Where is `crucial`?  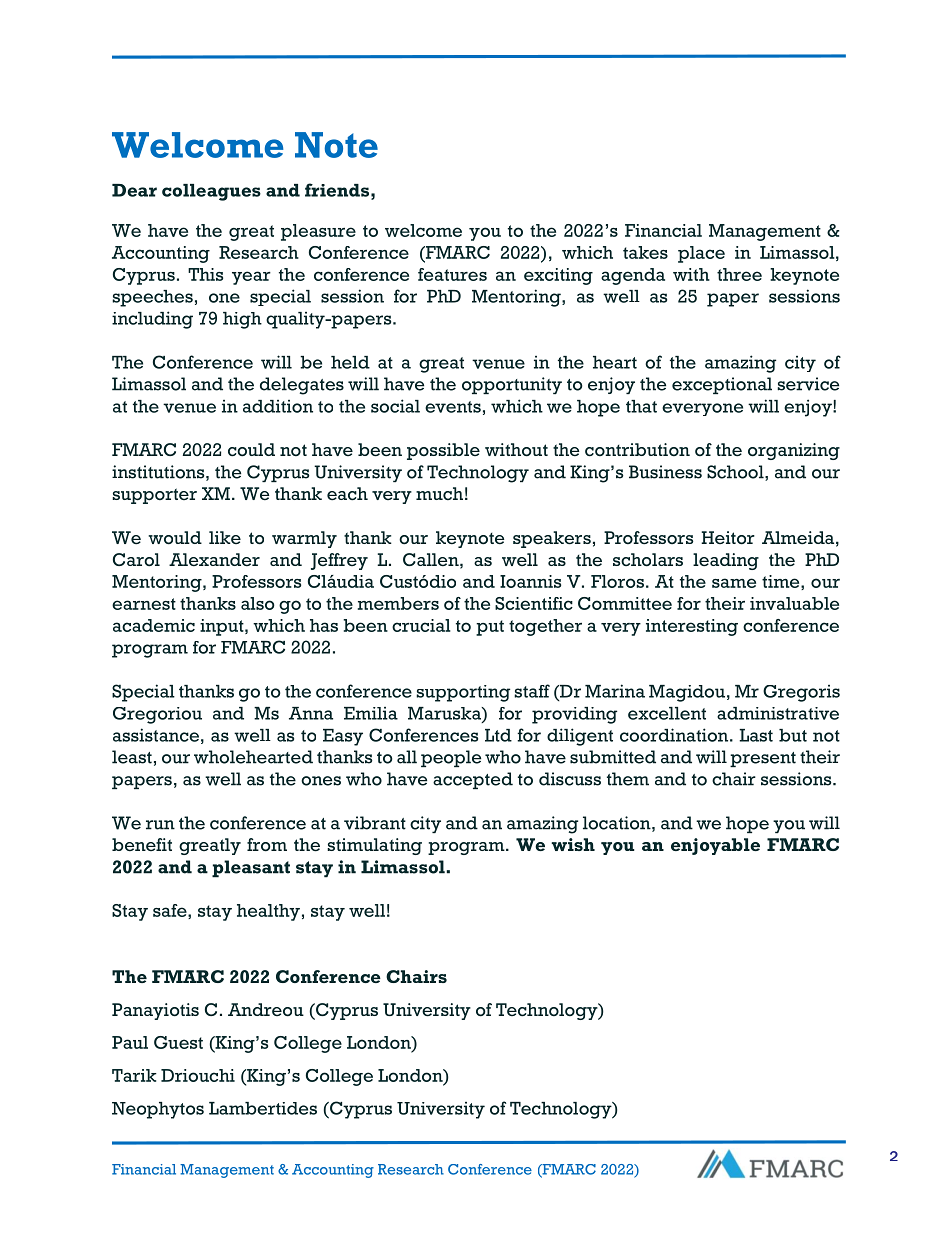
crucial is located at coordinates (421, 625).
